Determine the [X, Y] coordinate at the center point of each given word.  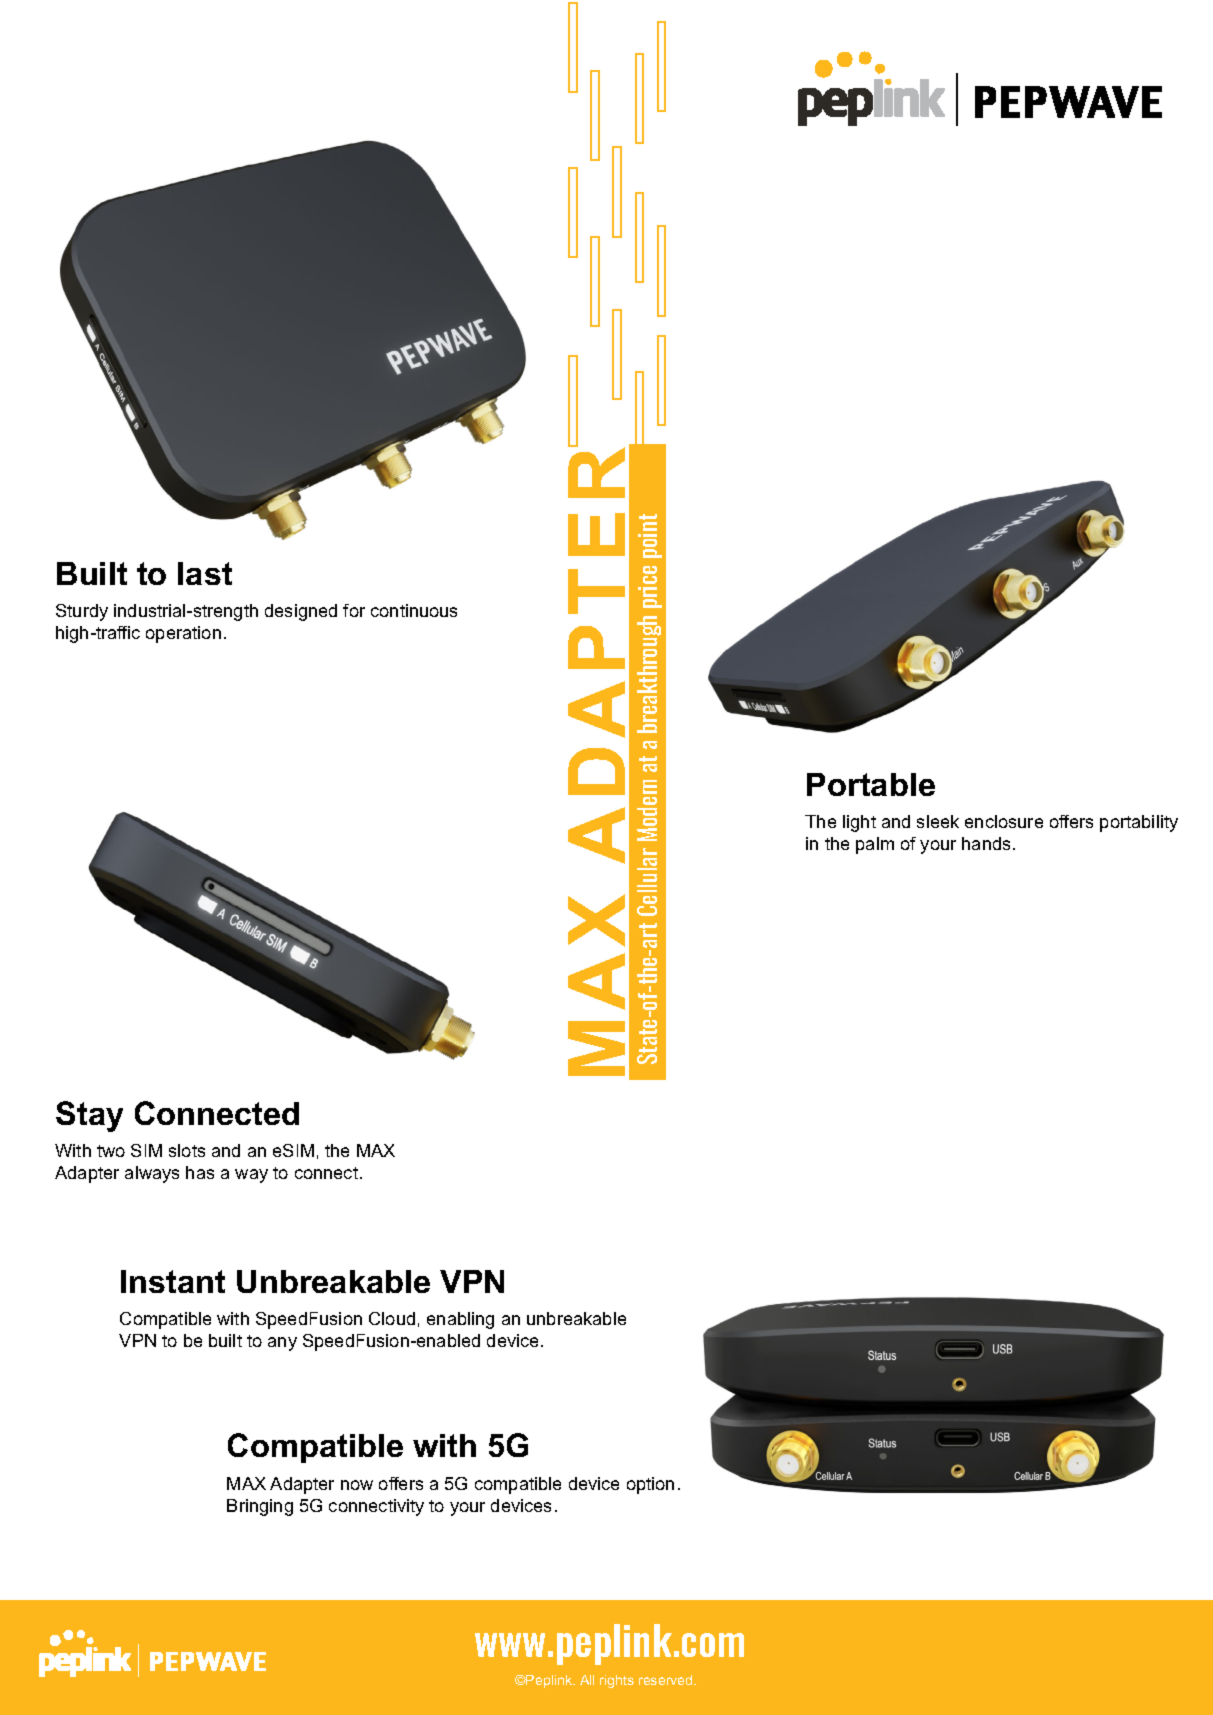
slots [187, 1150]
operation [183, 634]
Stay [89, 1116]
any [282, 1344]
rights [617, 1681]
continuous [414, 610]
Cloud [392, 1318]
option [650, 1485]
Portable [871, 784]
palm [875, 845]
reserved [667, 1680]
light [859, 823]
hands [986, 843]
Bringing [260, 1507]
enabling [460, 1320]
